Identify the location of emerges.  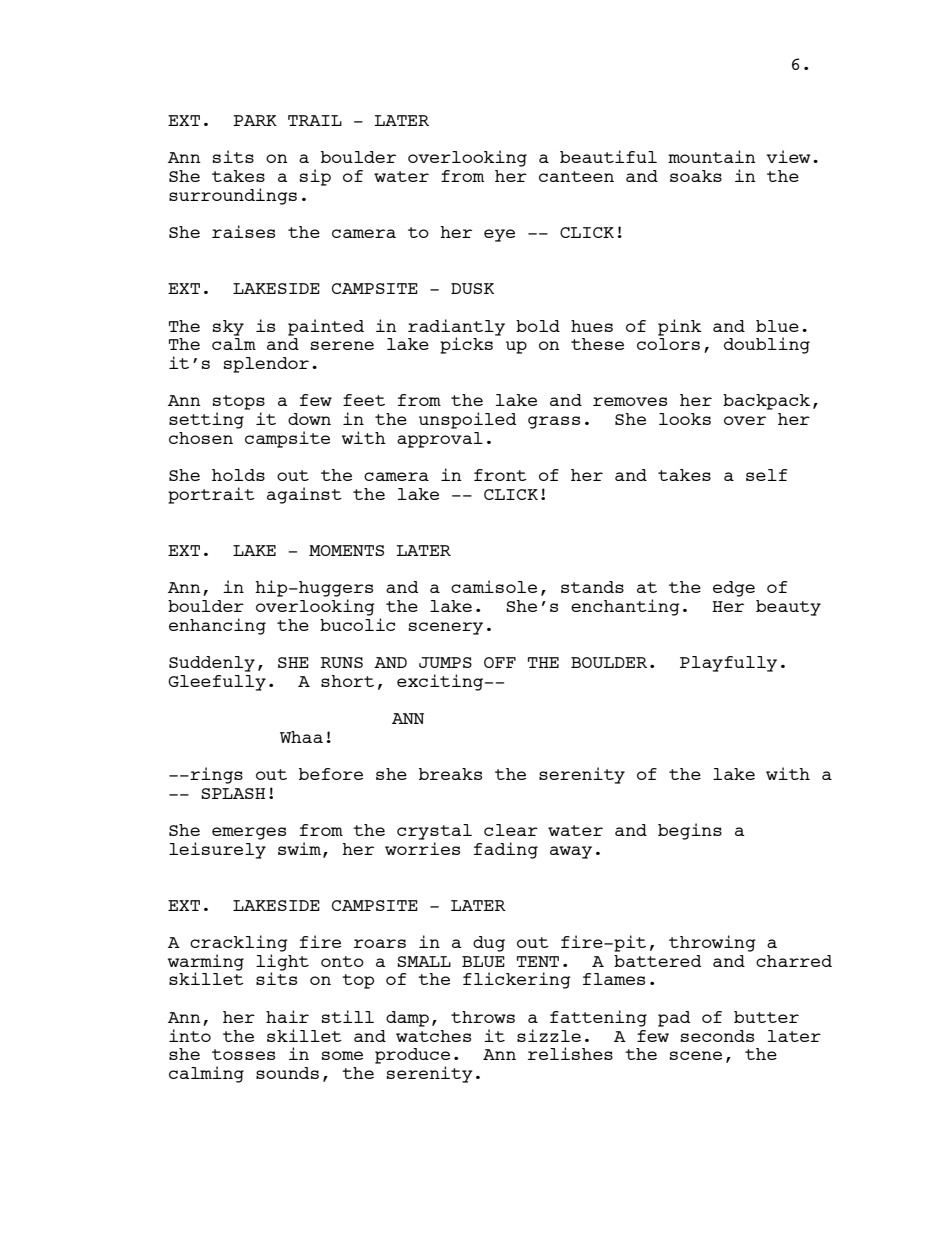
(249, 833).
